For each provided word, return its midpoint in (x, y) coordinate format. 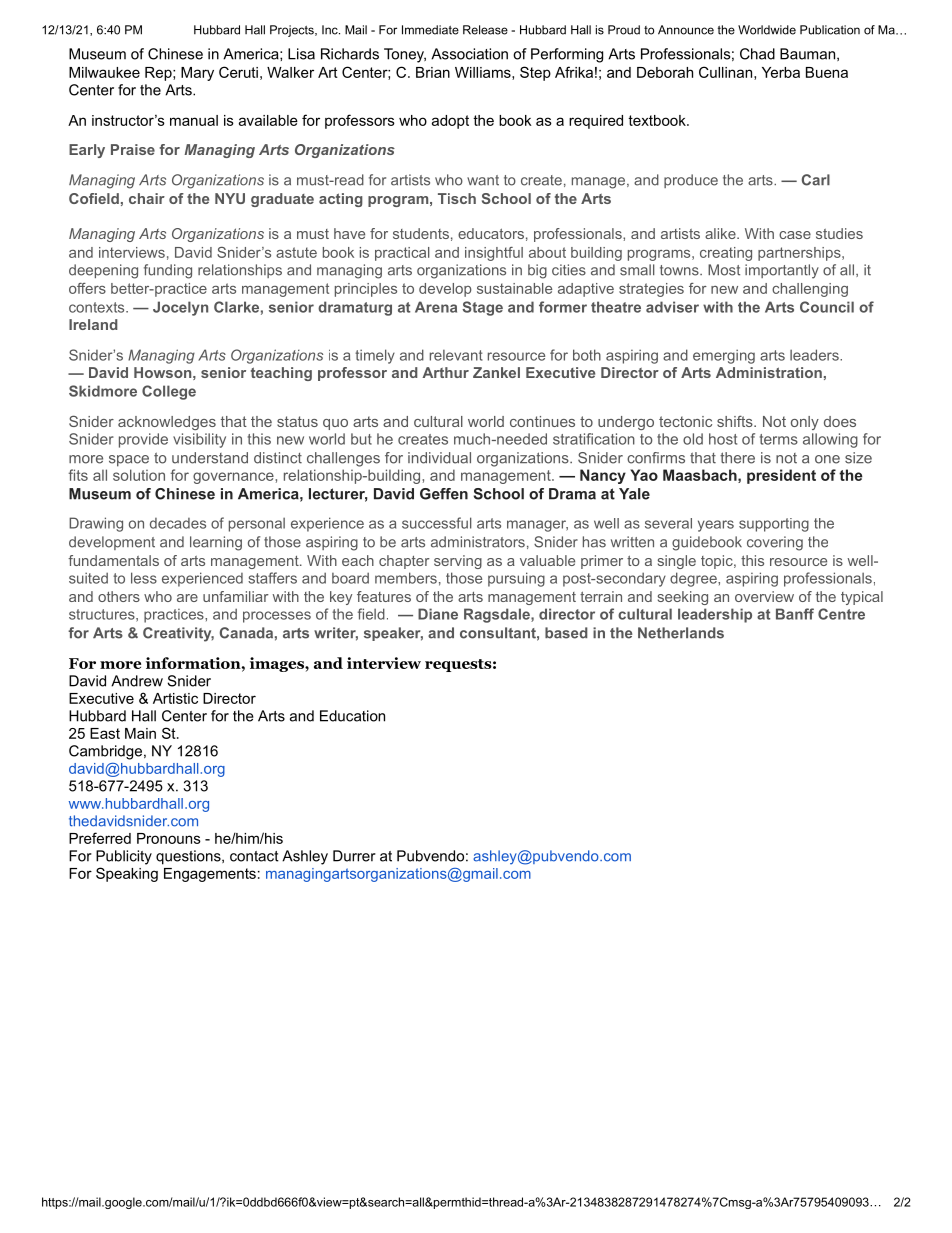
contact (254, 856)
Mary (197, 74)
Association (469, 54)
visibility (199, 440)
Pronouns (169, 838)
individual (439, 458)
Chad (757, 54)
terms (779, 439)
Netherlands (681, 633)
